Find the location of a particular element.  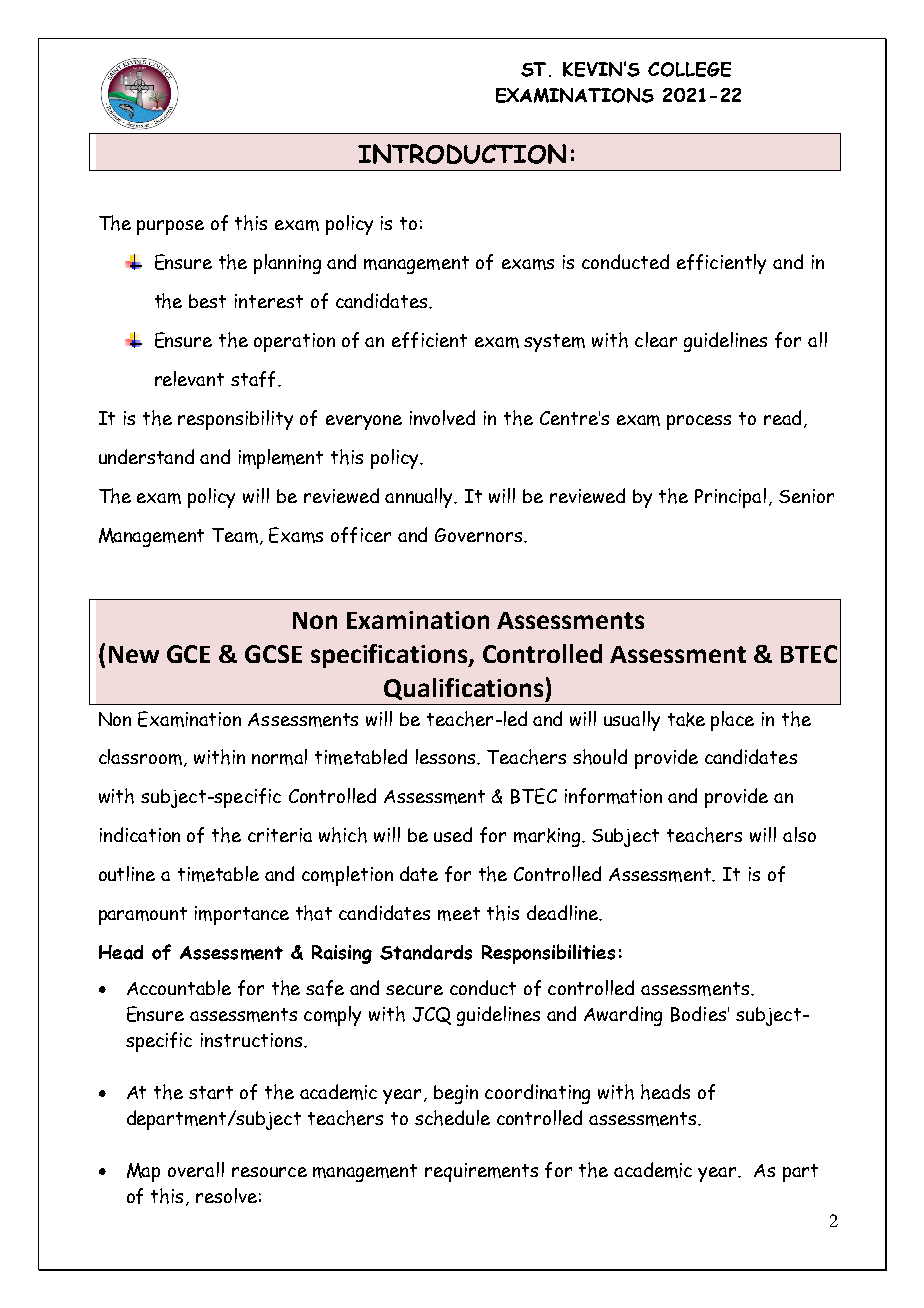

COLLEGE is located at coordinates (689, 69).
